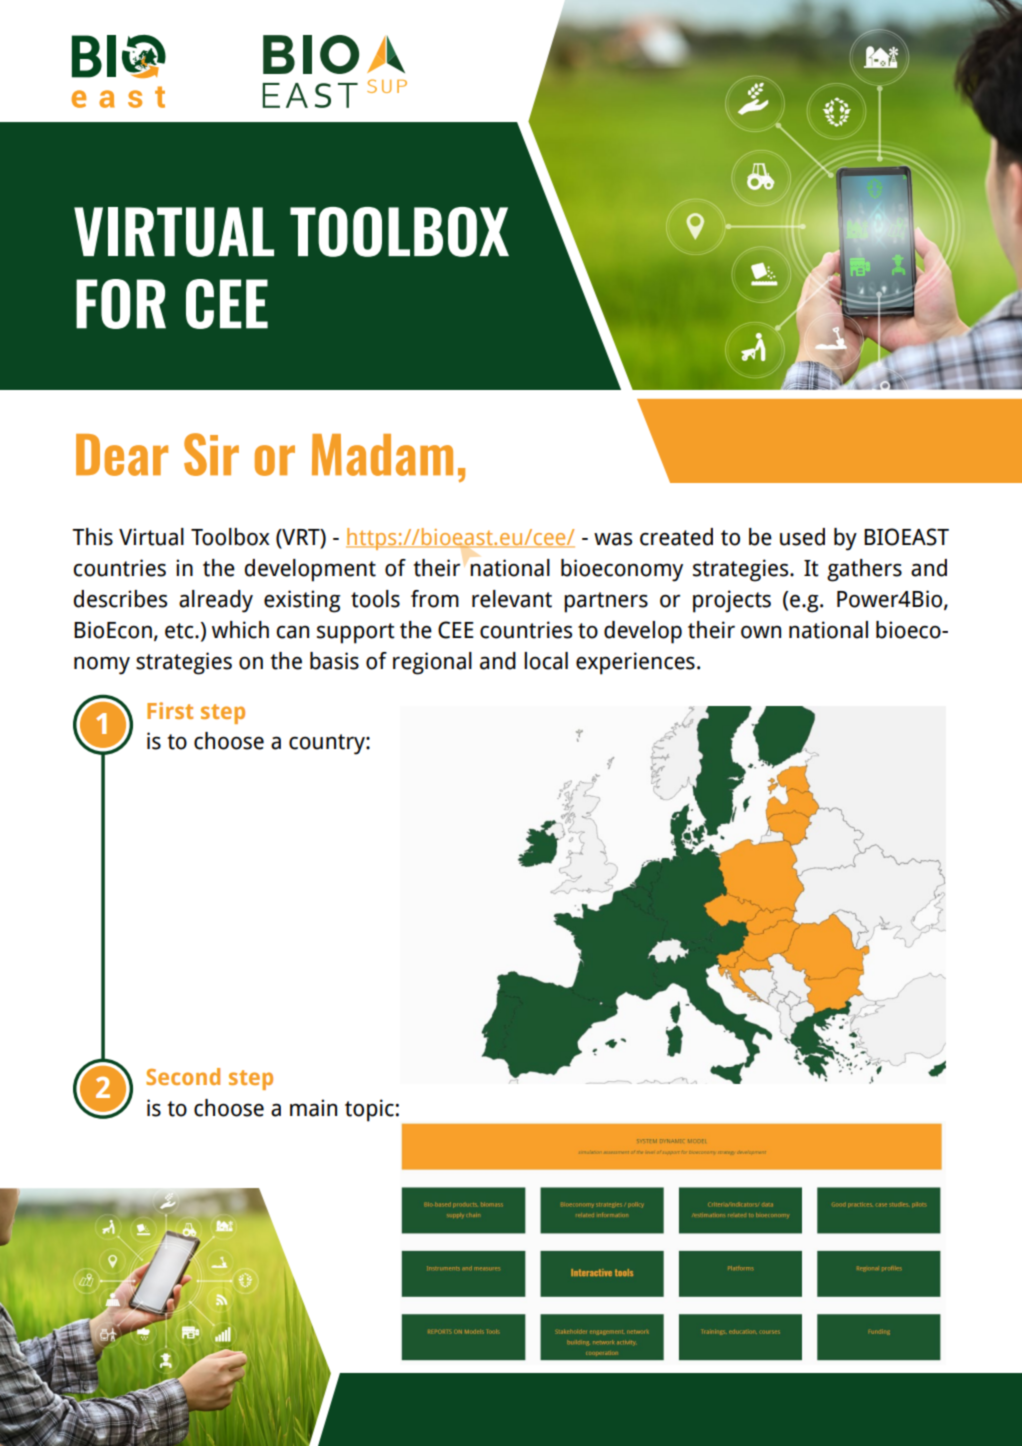 Image resolution: width=1022 pixels, height=1446 pixels. Describe the element at coordinates (382, 455) in the document. I see `Madam` at that location.
